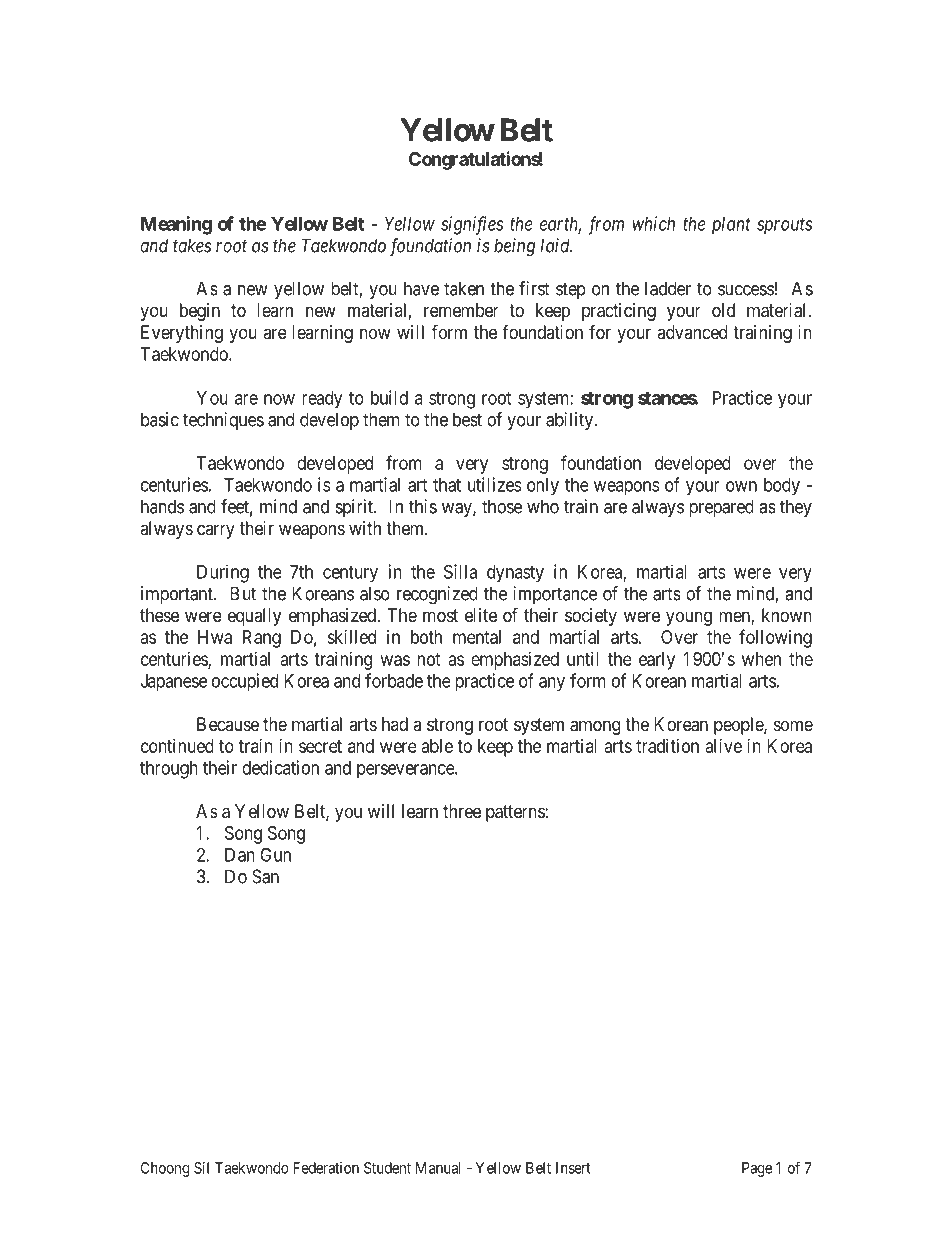 Image resolution: width=952 pixels, height=1233 pixels. What do you see at coordinates (192, 245) in the screenshot?
I see `takes` at bounding box center [192, 245].
